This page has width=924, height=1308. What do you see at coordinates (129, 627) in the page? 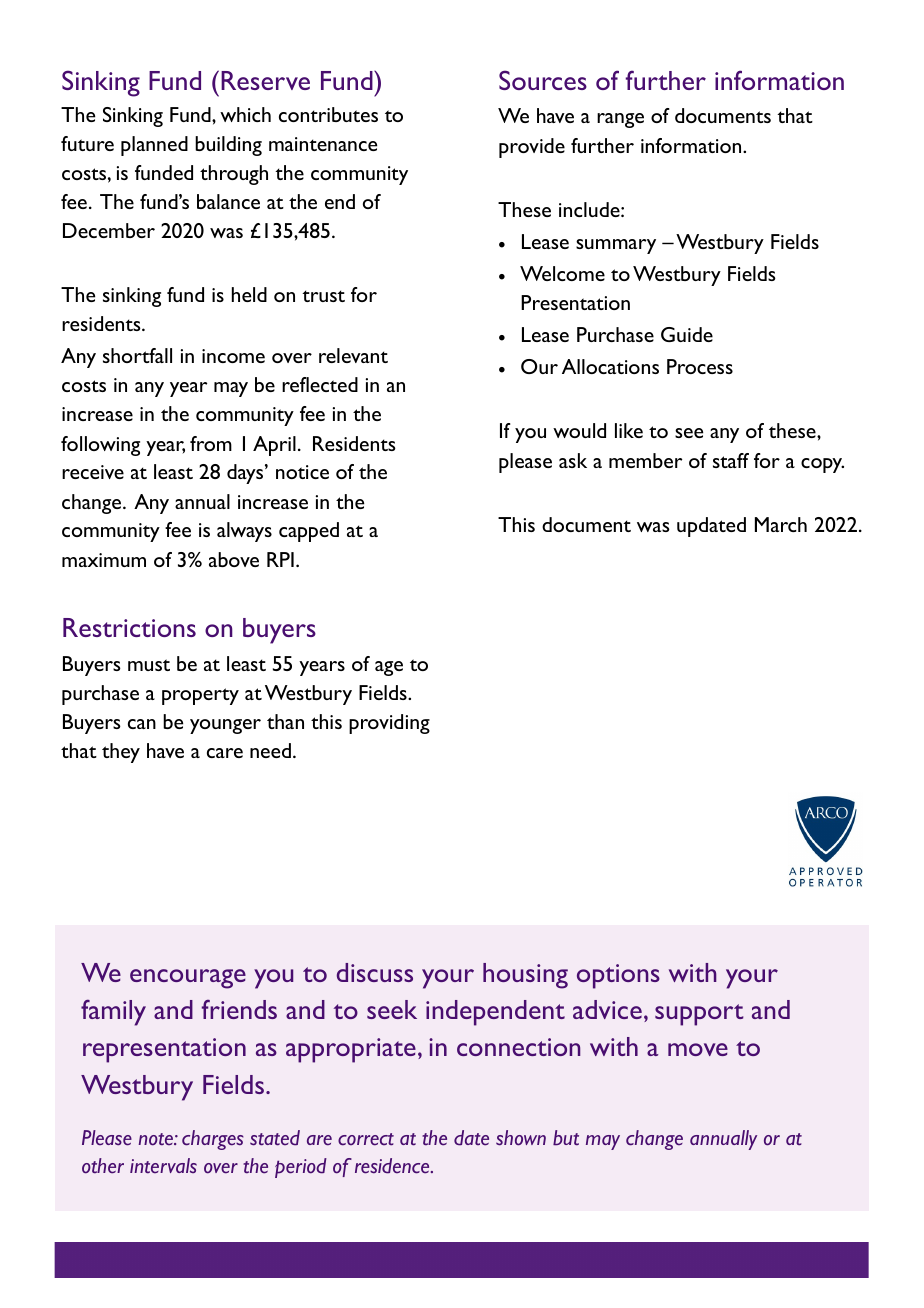
I see `Restrictions` at bounding box center [129, 627].
